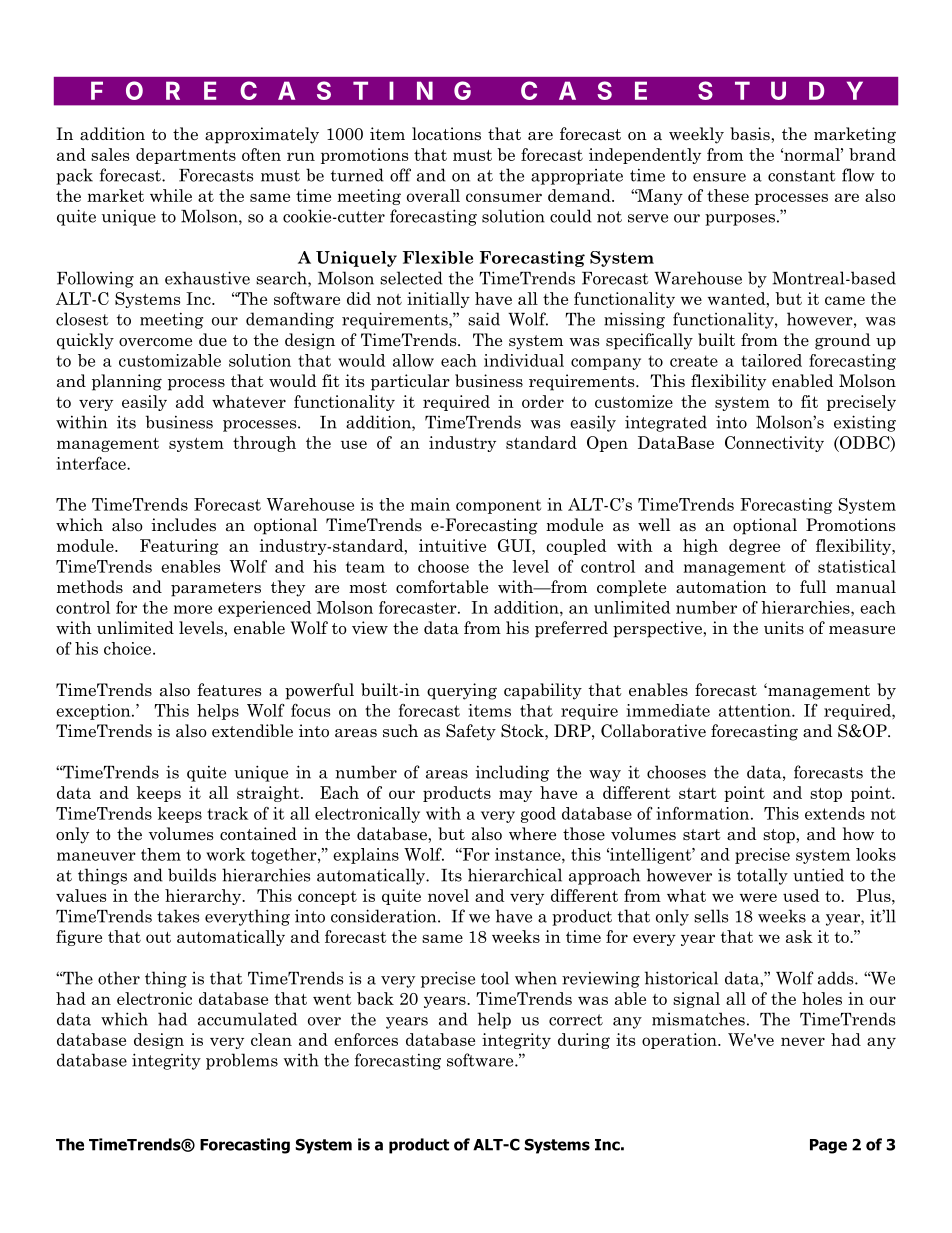 The image size is (952, 1233). Describe the element at coordinates (446, 134) in the document. I see `locations` at that location.
